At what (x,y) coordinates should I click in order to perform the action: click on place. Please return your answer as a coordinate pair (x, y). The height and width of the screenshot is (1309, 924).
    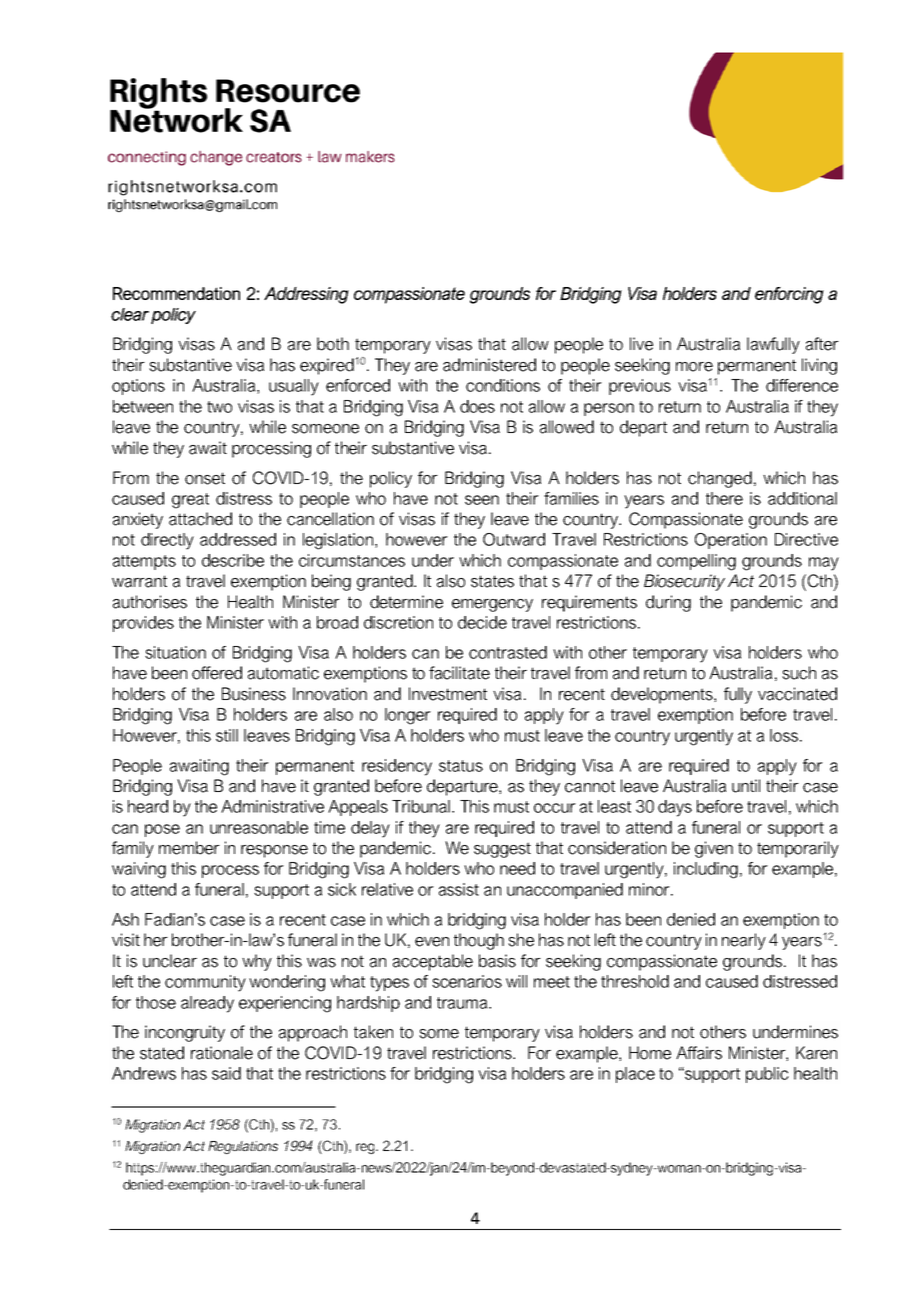
    Looking at the image, I should click on (635, 1075).
